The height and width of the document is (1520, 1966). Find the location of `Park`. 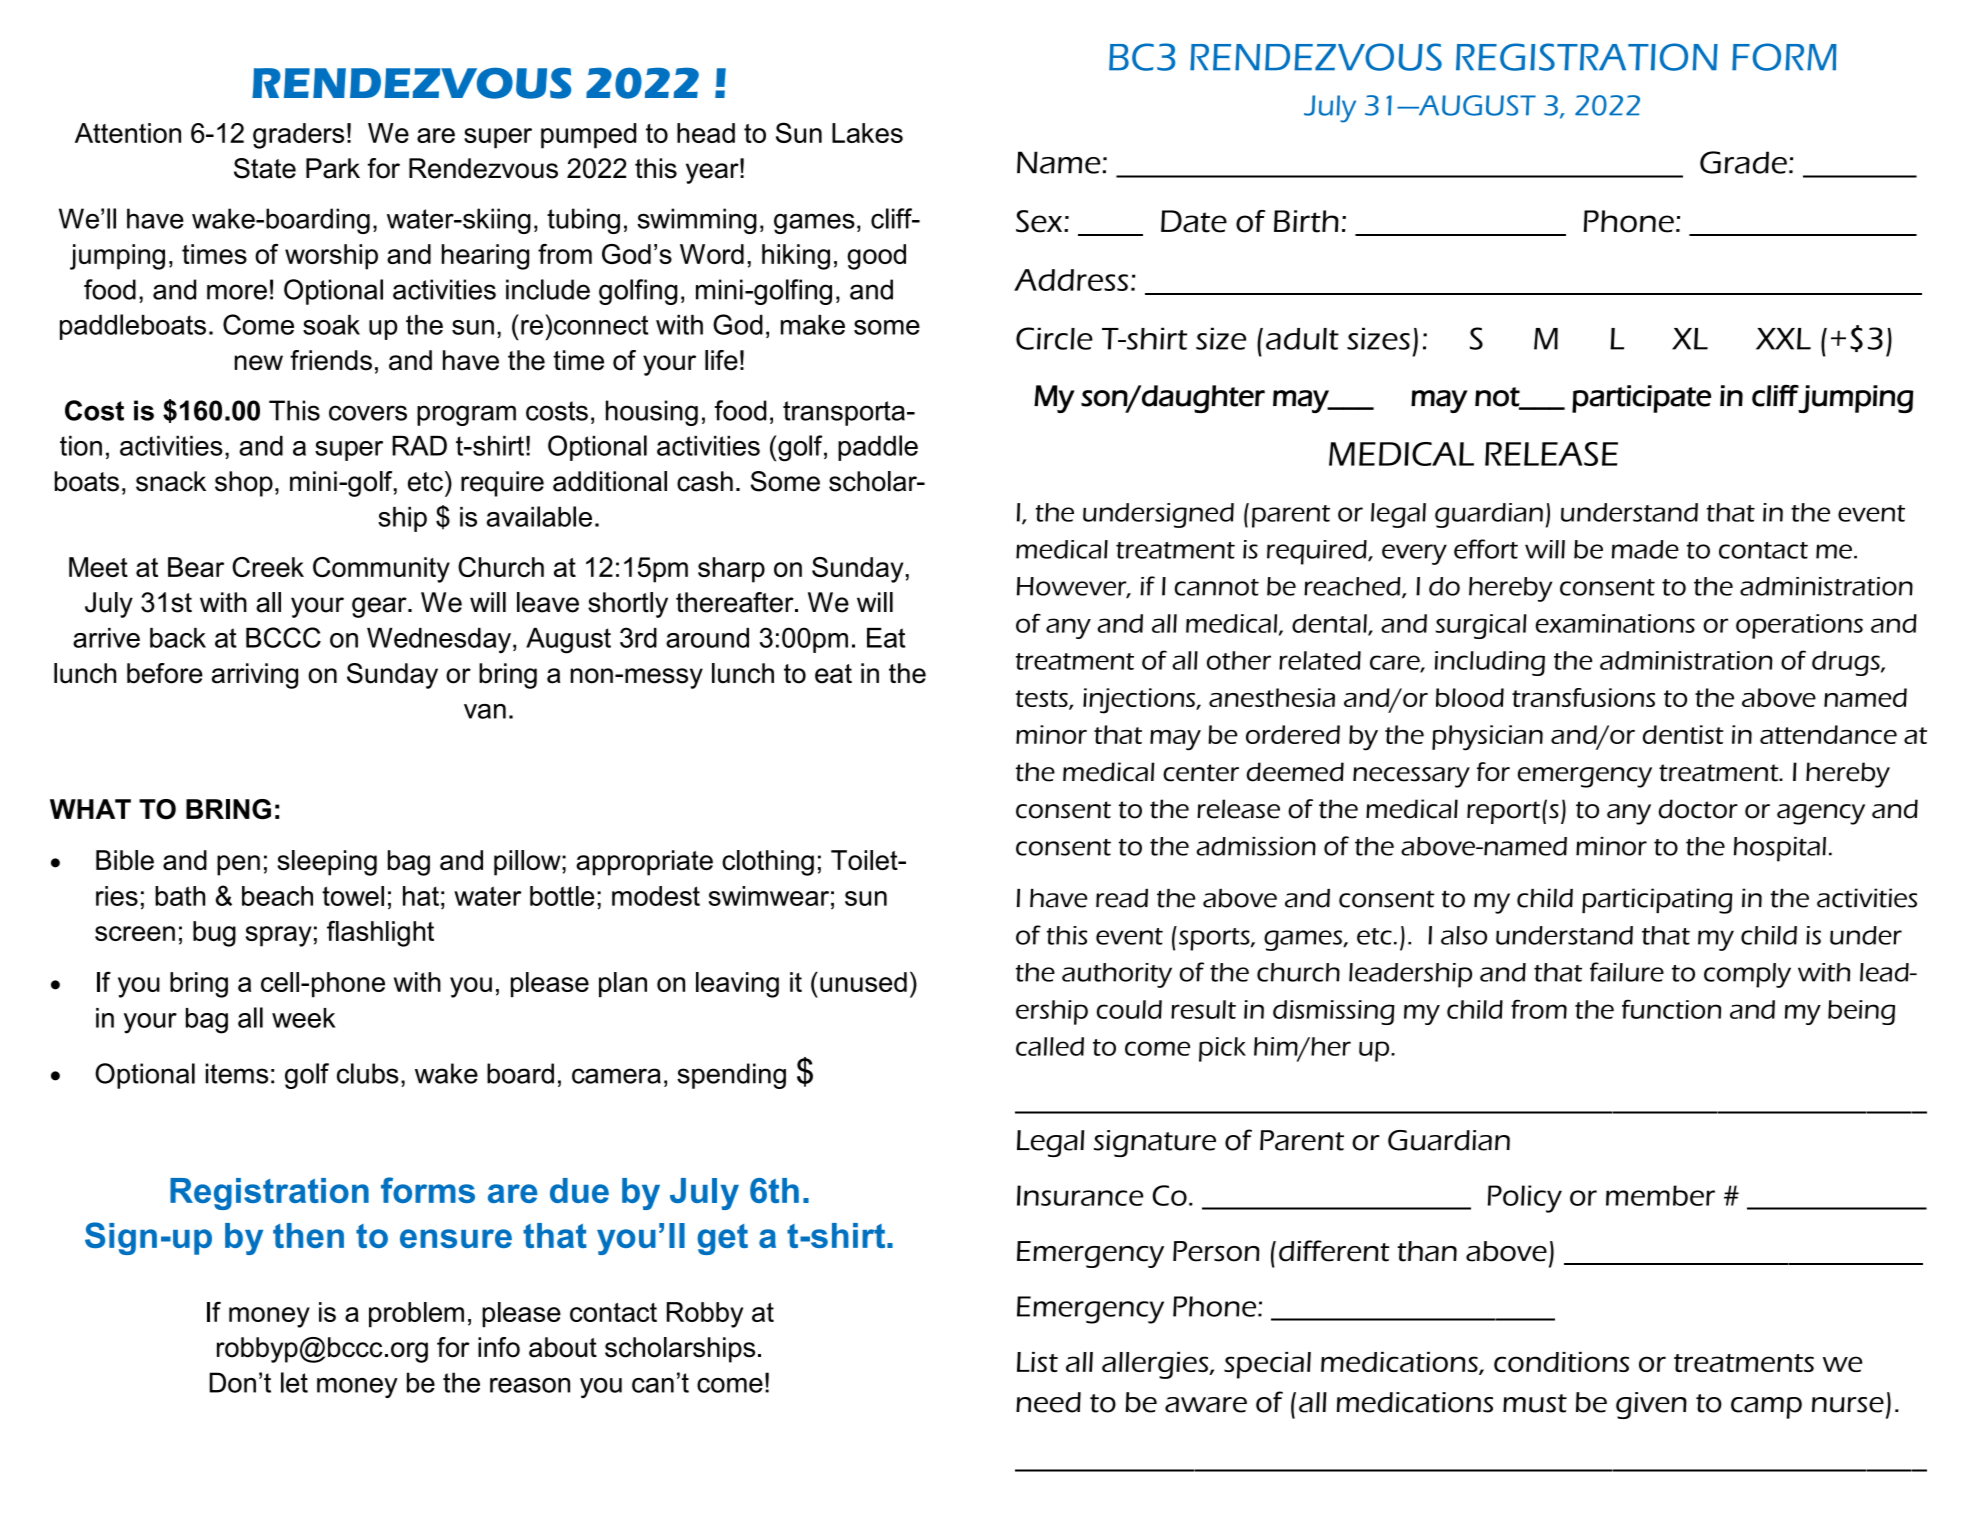

Park is located at coordinates (333, 168).
